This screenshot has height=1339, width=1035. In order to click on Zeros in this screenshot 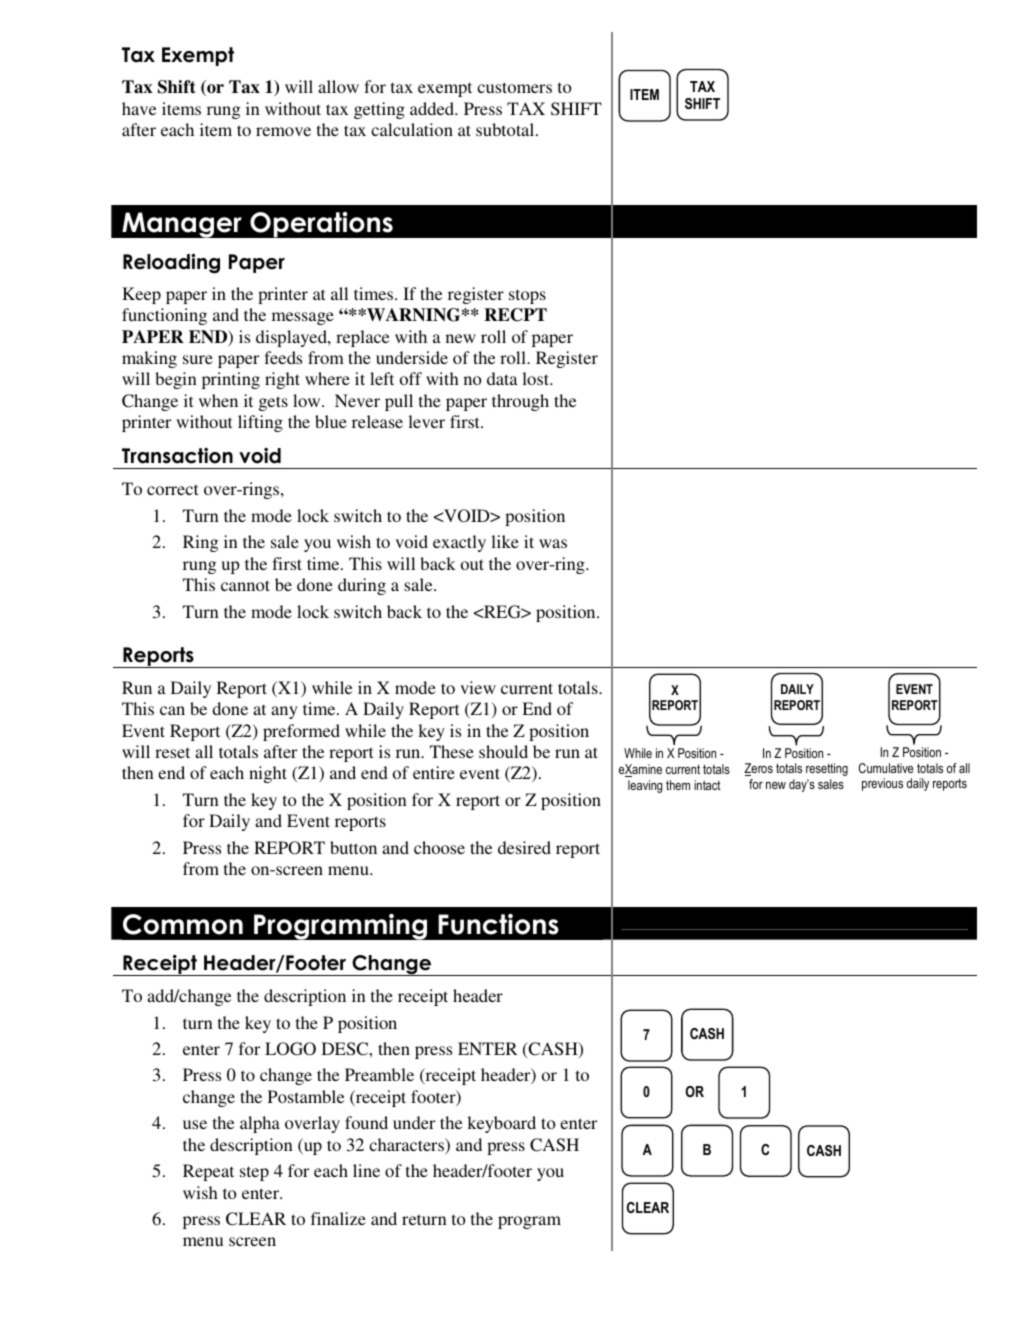, I will do `click(758, 769)`.
